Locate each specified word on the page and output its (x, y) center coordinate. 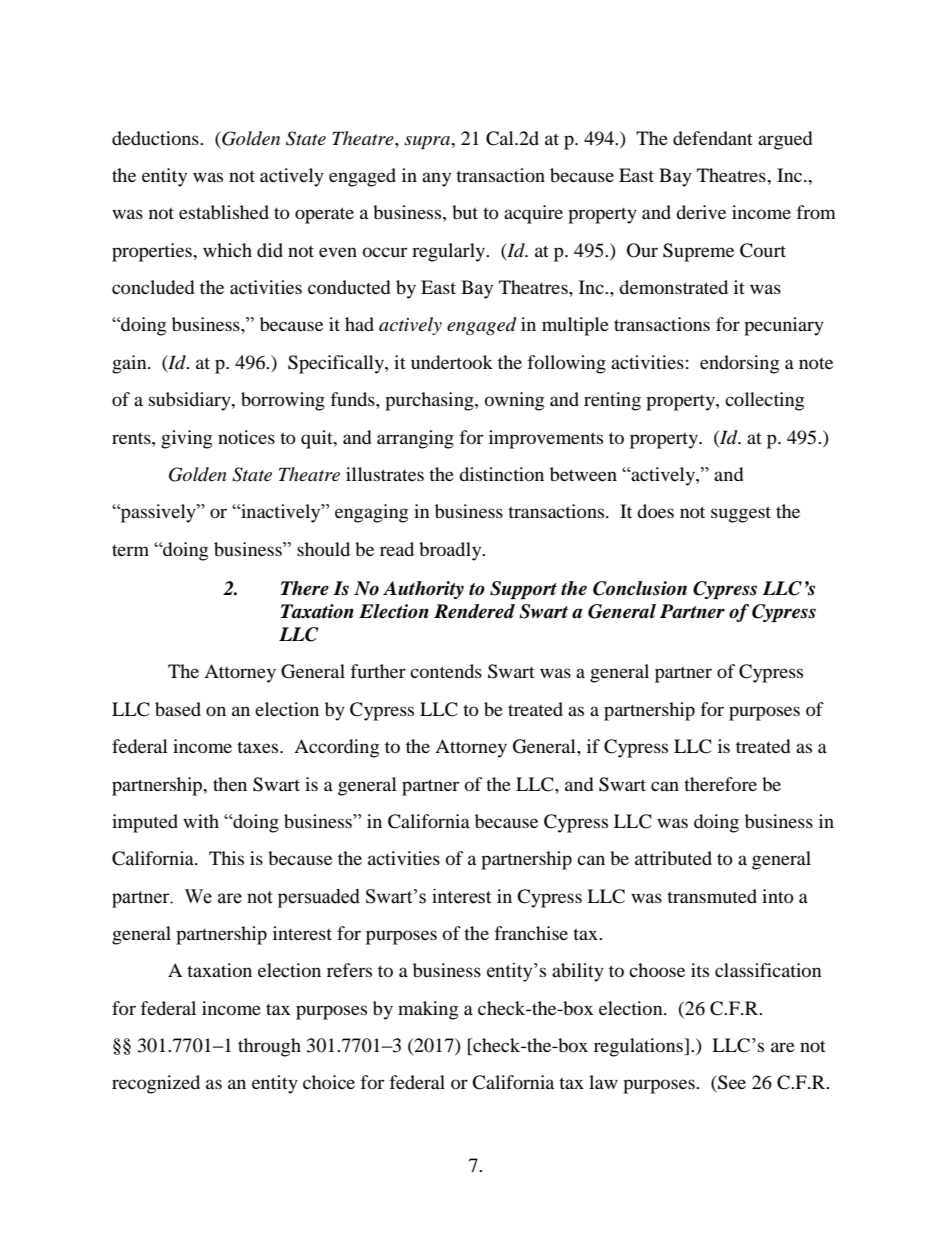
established (224, 212)
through (269, 1047)
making (428, 1010)
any (436, 179)
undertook (452, 362)
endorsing (739, 364)
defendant (713, 138)
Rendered (474, 611)
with (201, 821)
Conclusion (640, 588)
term (130, 550)
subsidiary (191, 401)
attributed (673, 858)
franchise (531, 933)
